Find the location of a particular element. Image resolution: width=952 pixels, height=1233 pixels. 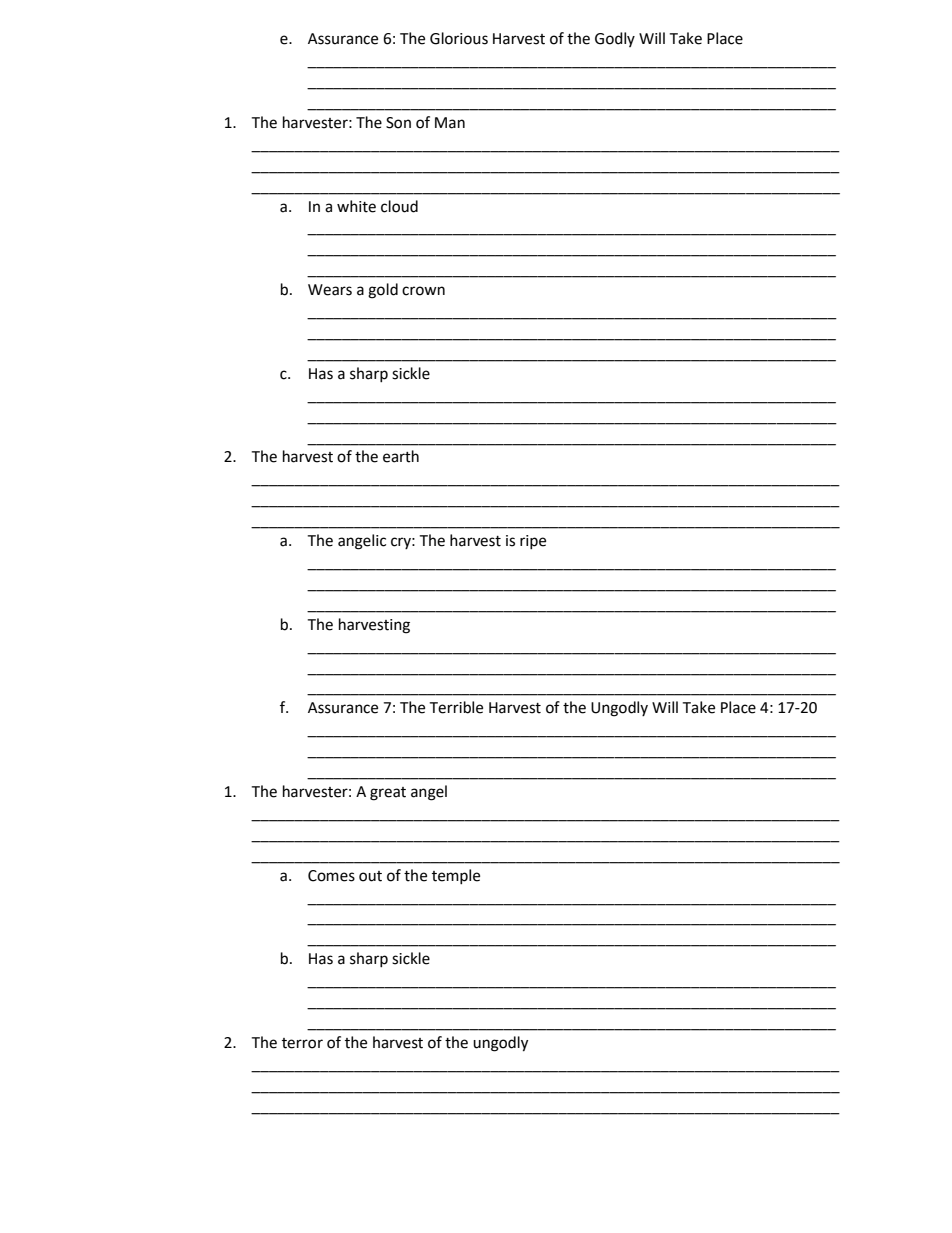

out is located at coordinates (370, 876).
